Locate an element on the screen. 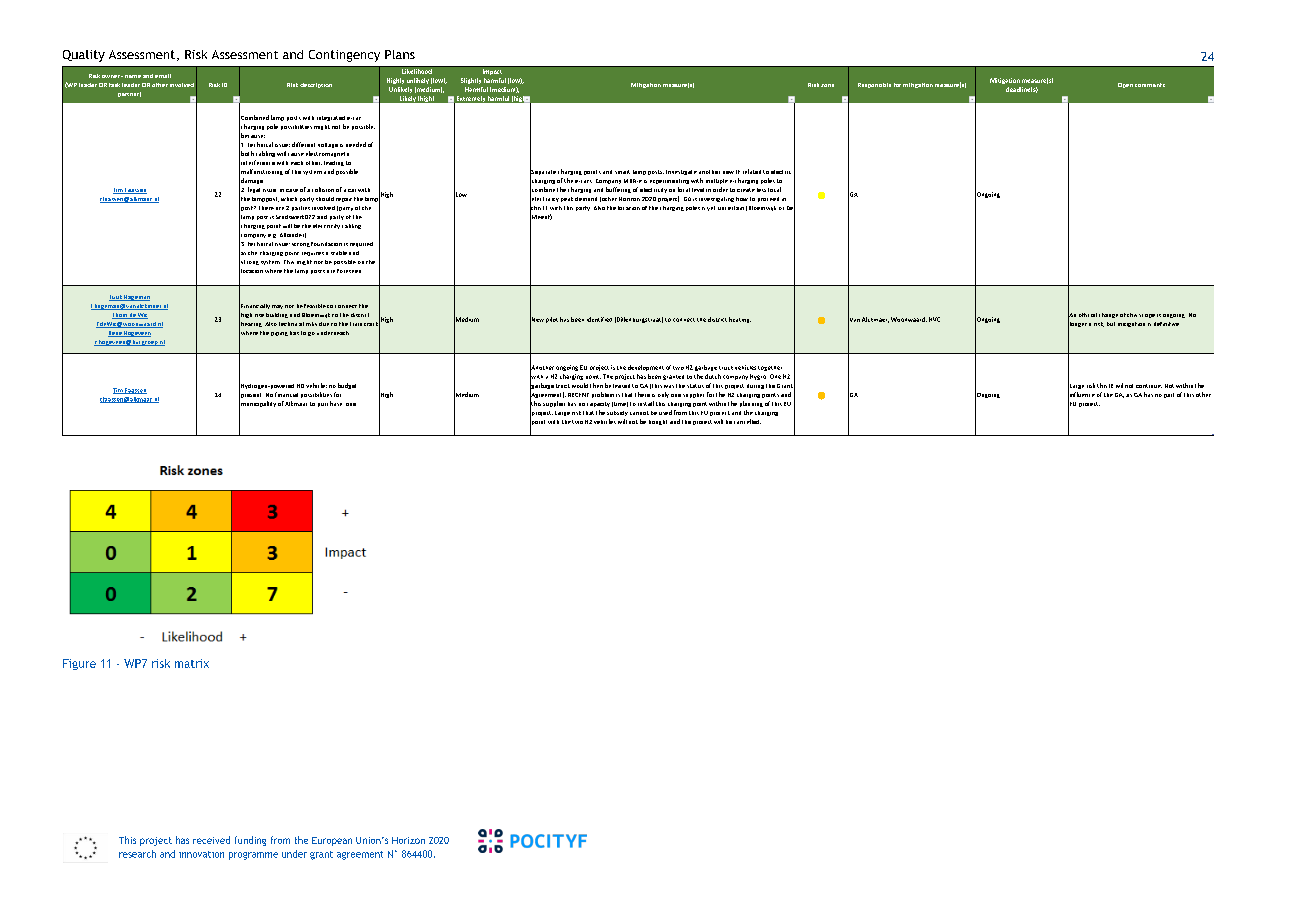 This screenshot has height=924, width=1308. Slightly is located at coordinates (471, 81).
